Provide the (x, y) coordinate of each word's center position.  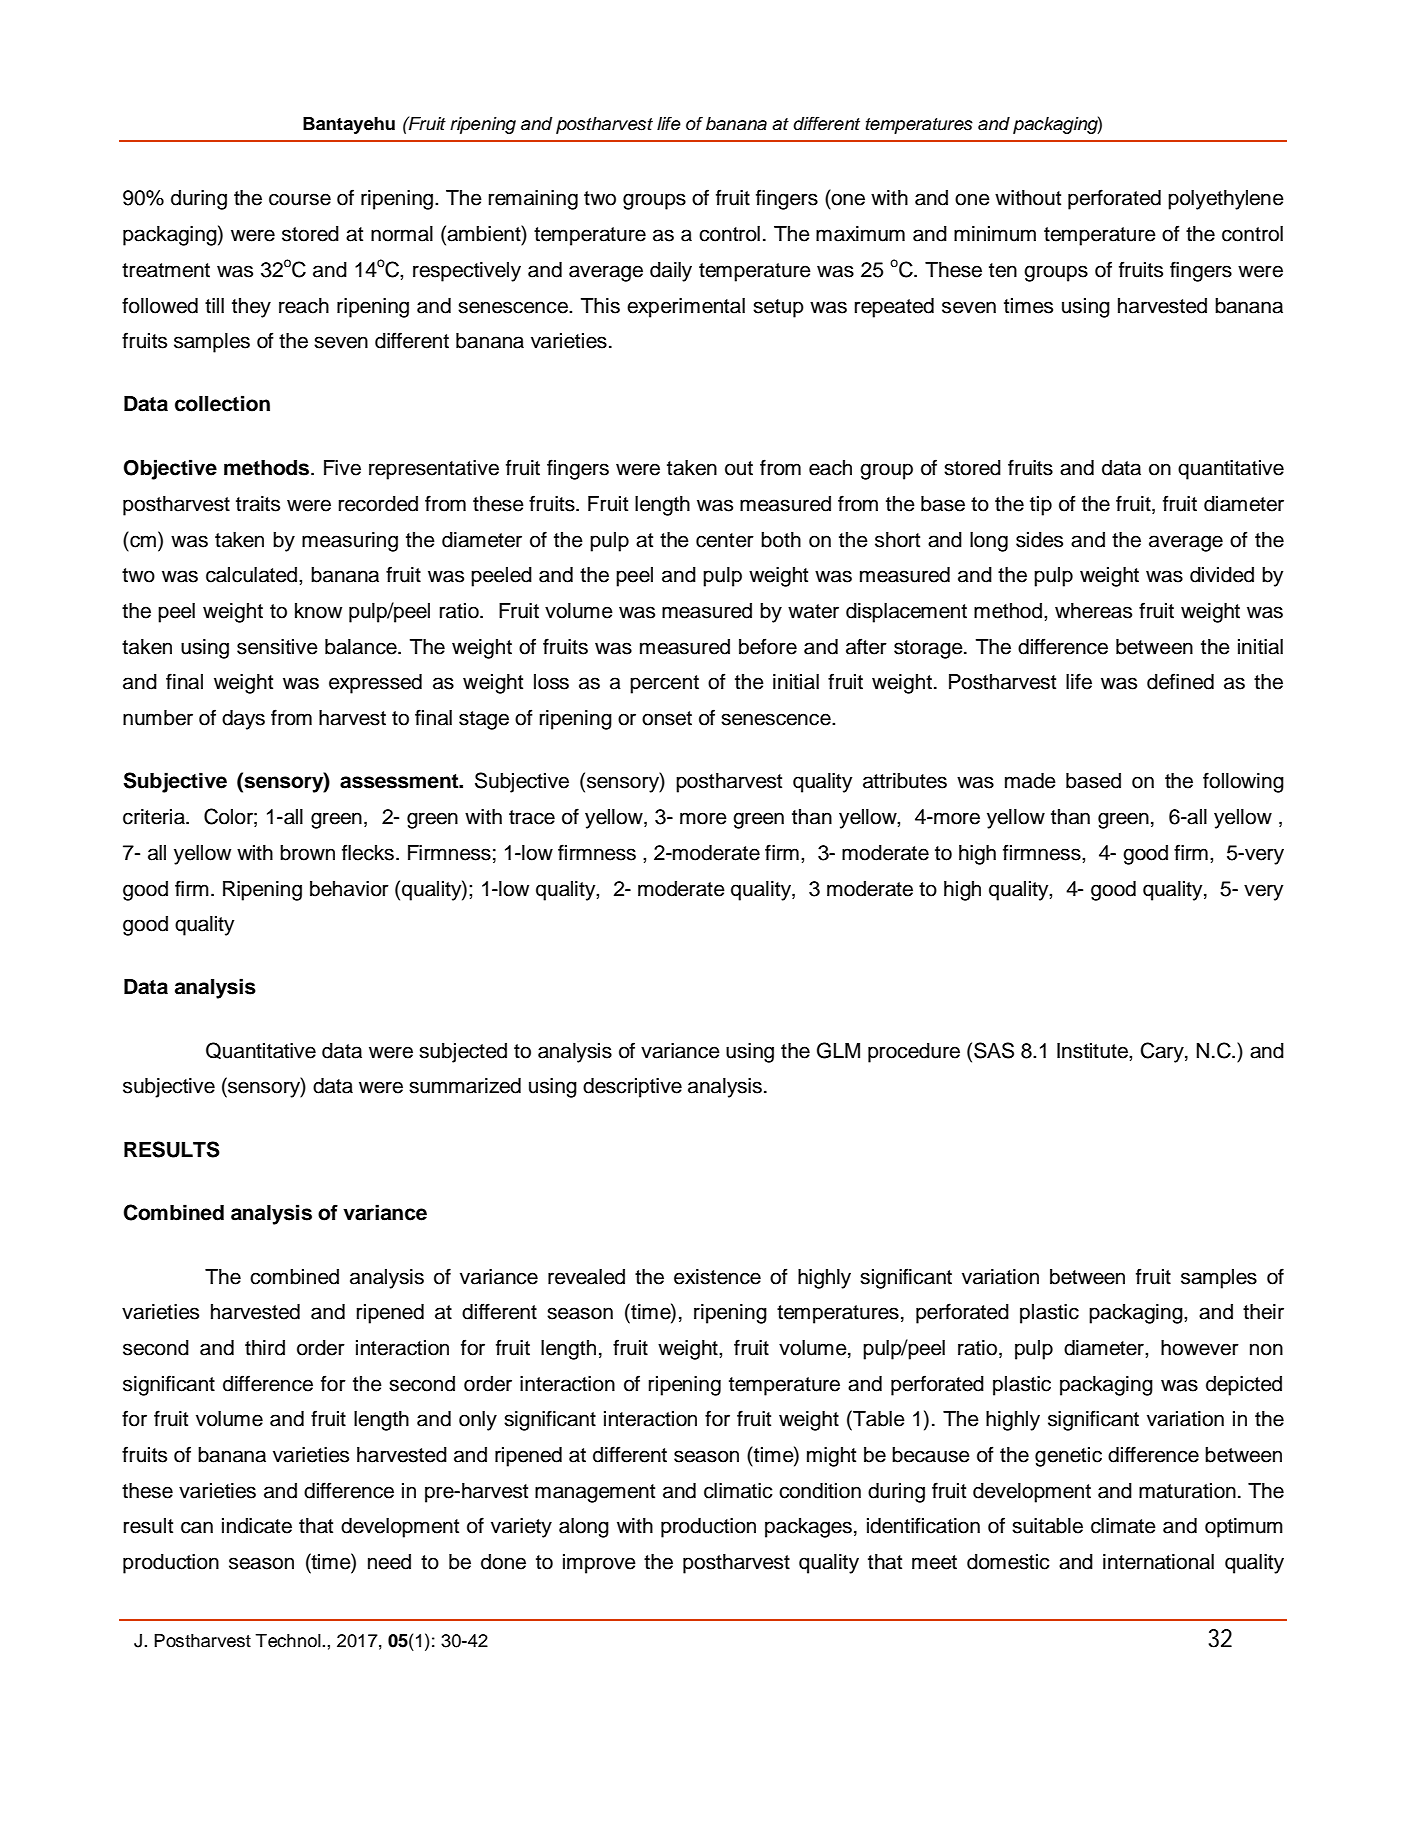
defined (1180, 681)
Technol (289, 1641)
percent (664, 684)
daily (671, 272)
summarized (465, 1086)
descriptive (632, 1088)
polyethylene (1226, 200)
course (300, 199)
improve (599, 1564)
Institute (1093, 1051)
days (243, 720)
